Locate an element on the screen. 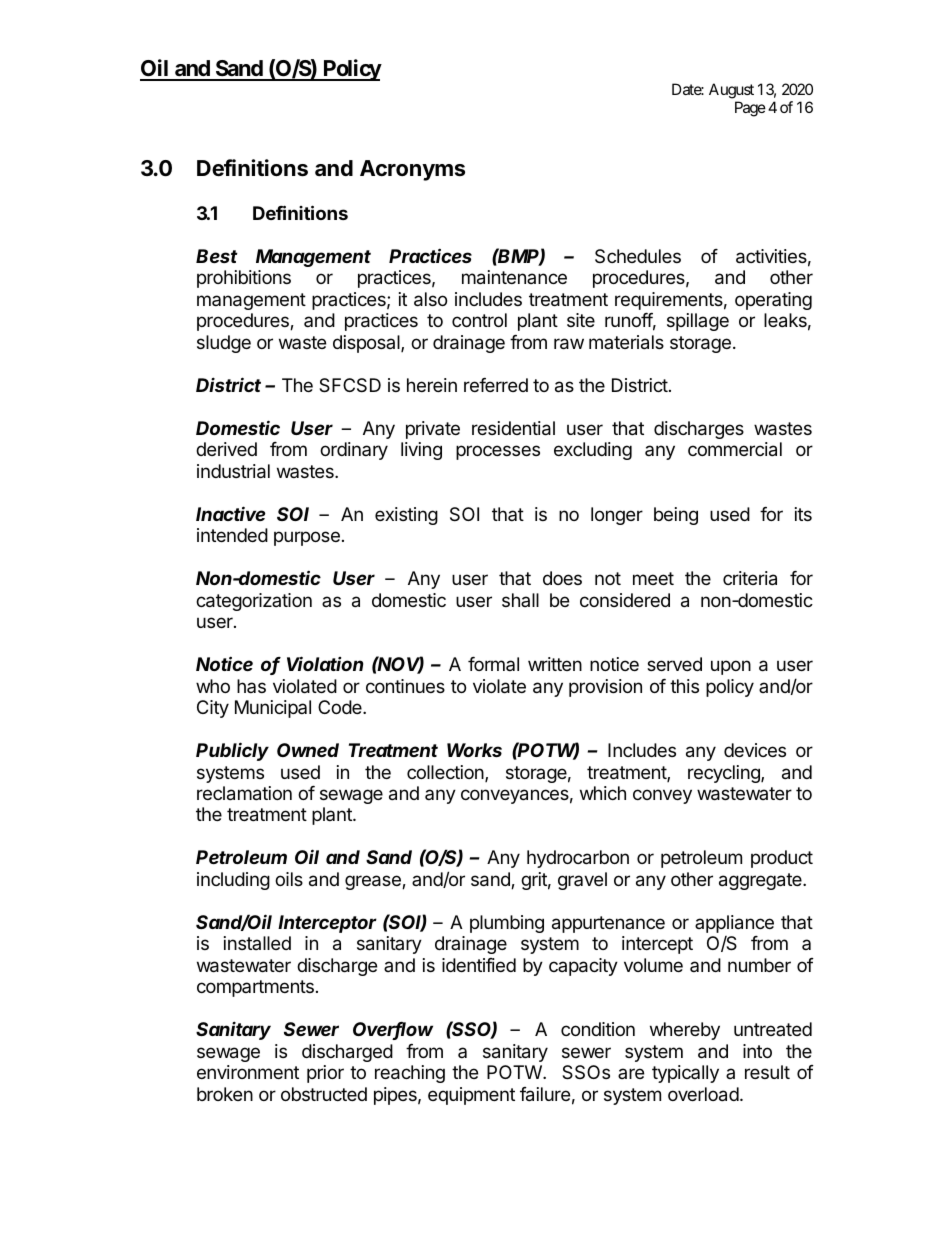 This screenshot has width=952, height=1233. environment is located at coordinates (248, 1072).
